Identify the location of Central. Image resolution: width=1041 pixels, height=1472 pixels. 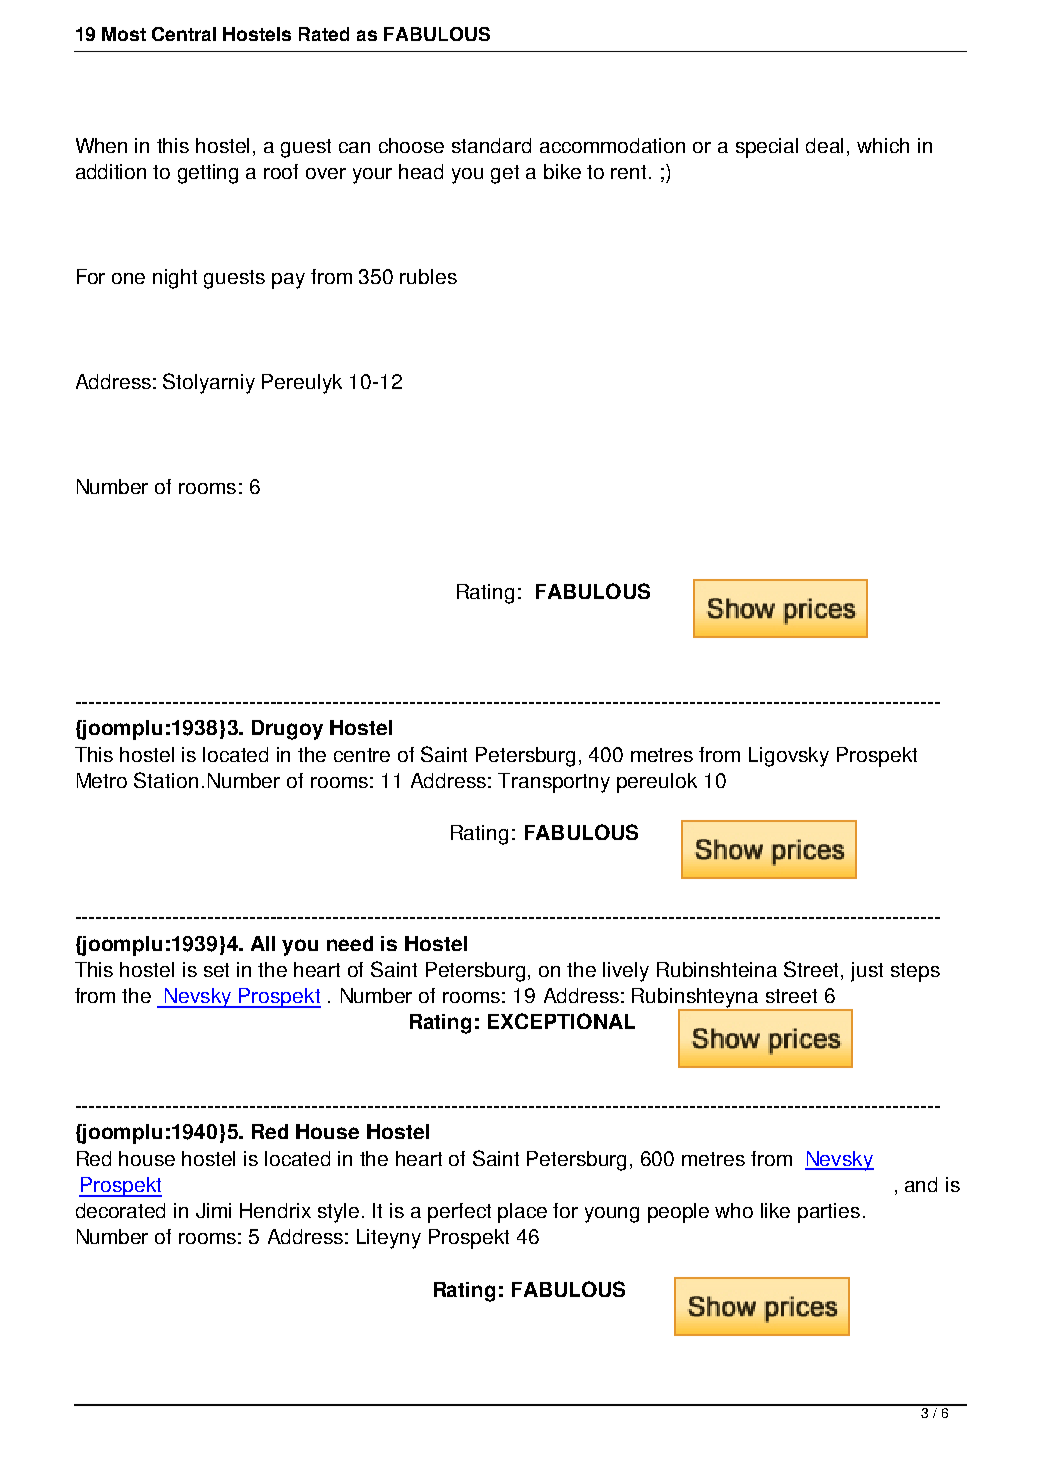
(184, 34).
